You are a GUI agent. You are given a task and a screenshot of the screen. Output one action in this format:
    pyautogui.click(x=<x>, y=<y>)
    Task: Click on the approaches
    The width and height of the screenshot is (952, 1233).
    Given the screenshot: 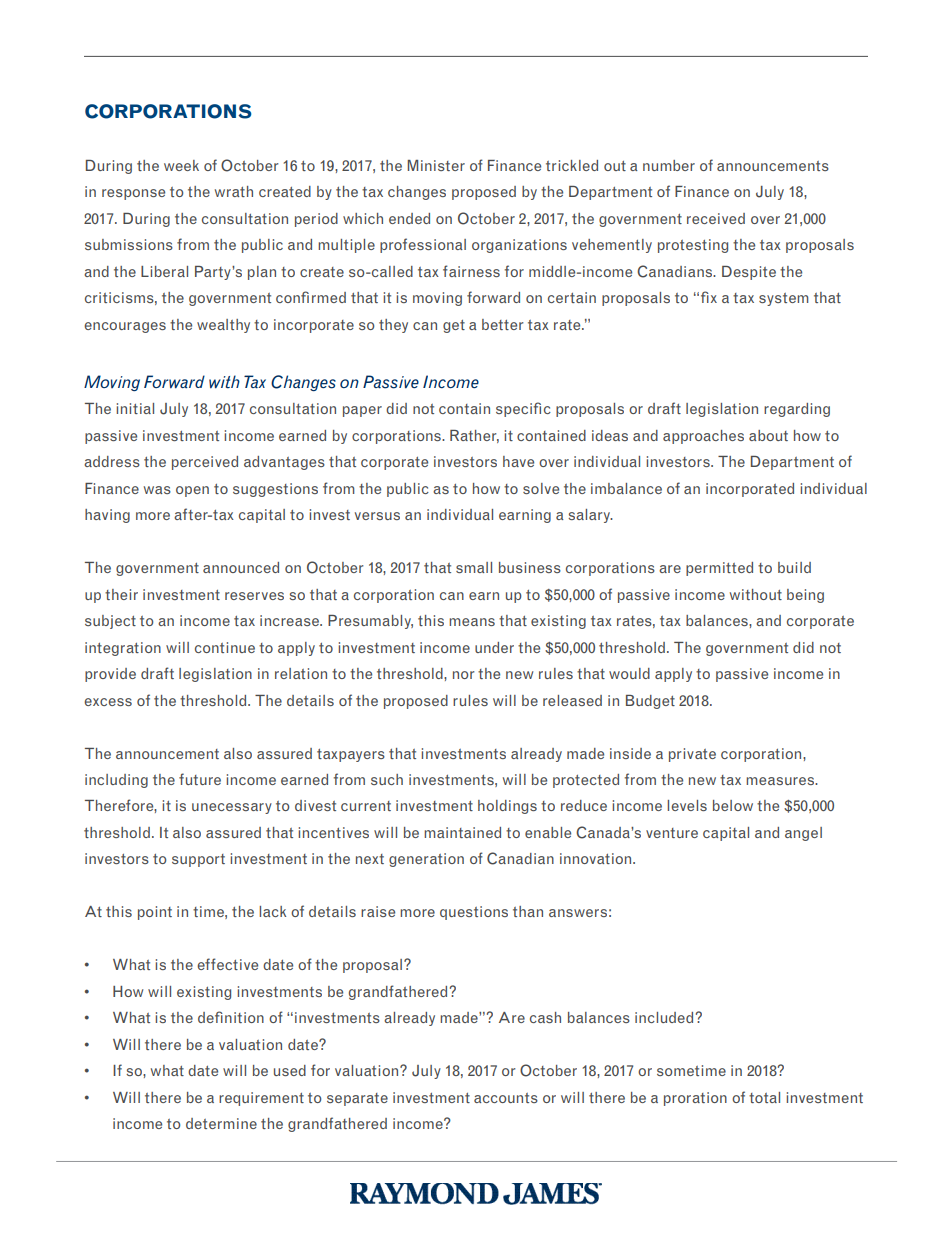 What is the action you would take?
    pyautogui.click(x=703, y=437)
